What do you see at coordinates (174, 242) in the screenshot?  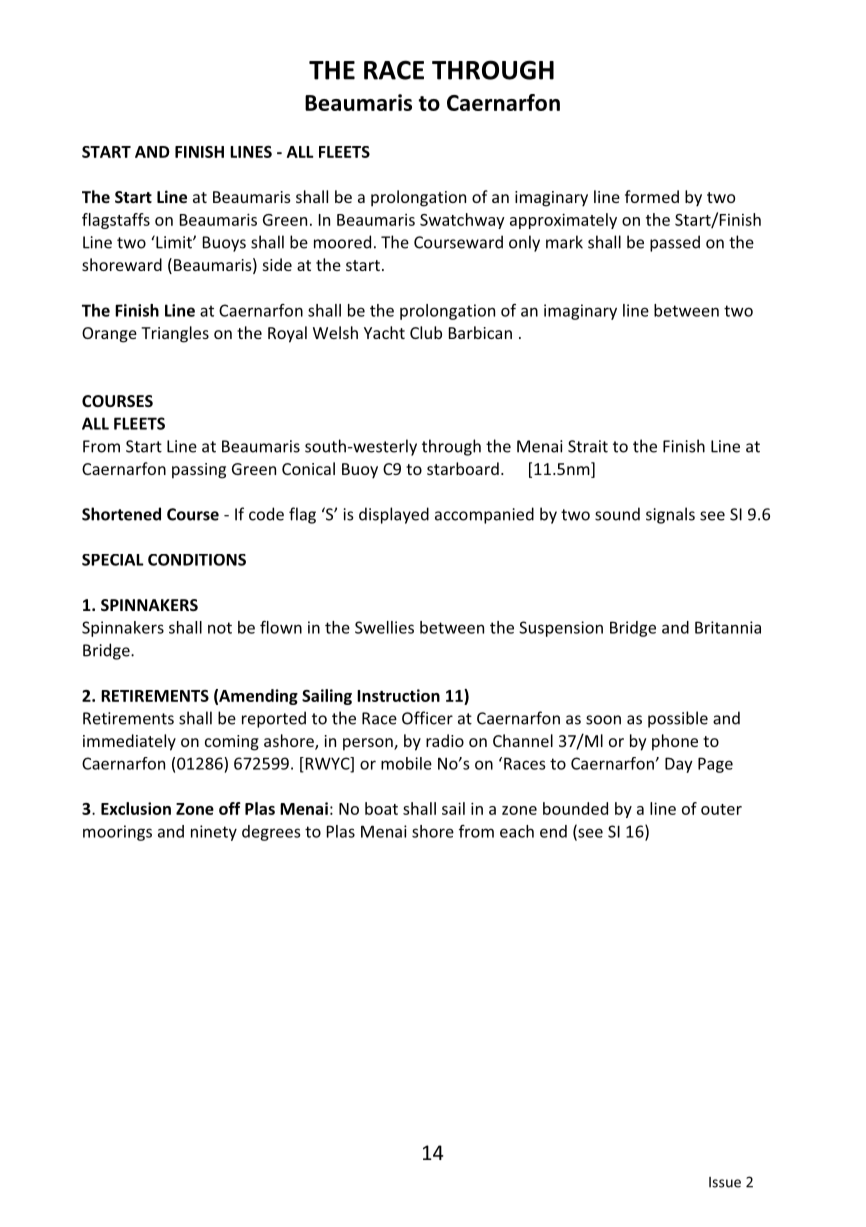 I see `Limit` at bounding box center [174, 242].
